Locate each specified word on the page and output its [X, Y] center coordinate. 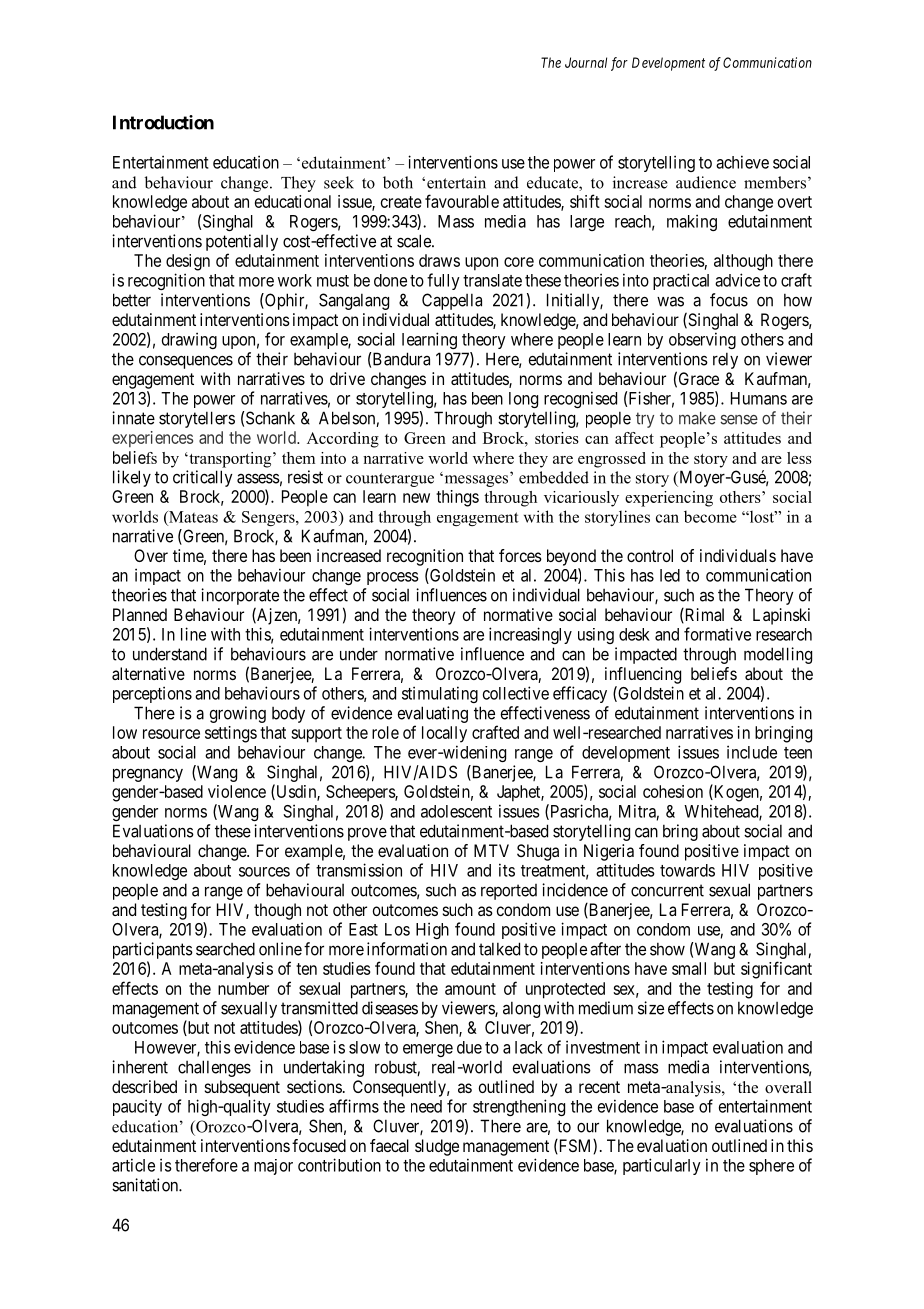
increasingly [530, 635]
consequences [186, 362]
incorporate [240, 596]
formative [717, 634]
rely [725, 360]
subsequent [242, 1088]
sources [264, 872]
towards [687, 870]
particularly [662, 1166]
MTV [491, 850]
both [398, 182]
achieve [742, 162]
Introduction [163, 122]
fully [443, 281]
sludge [437, 1147]
